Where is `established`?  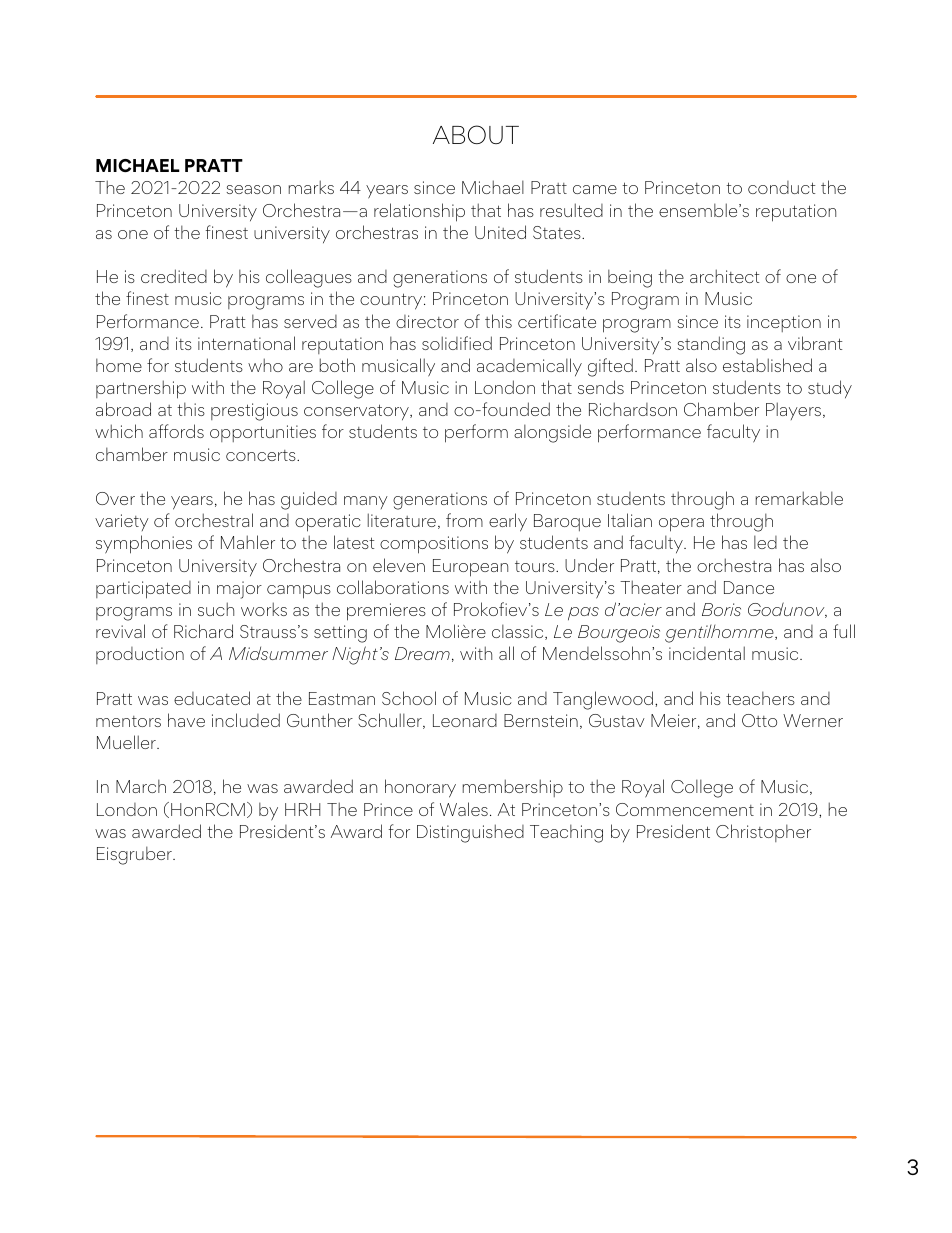
established is located at coordinates (767, 365).
